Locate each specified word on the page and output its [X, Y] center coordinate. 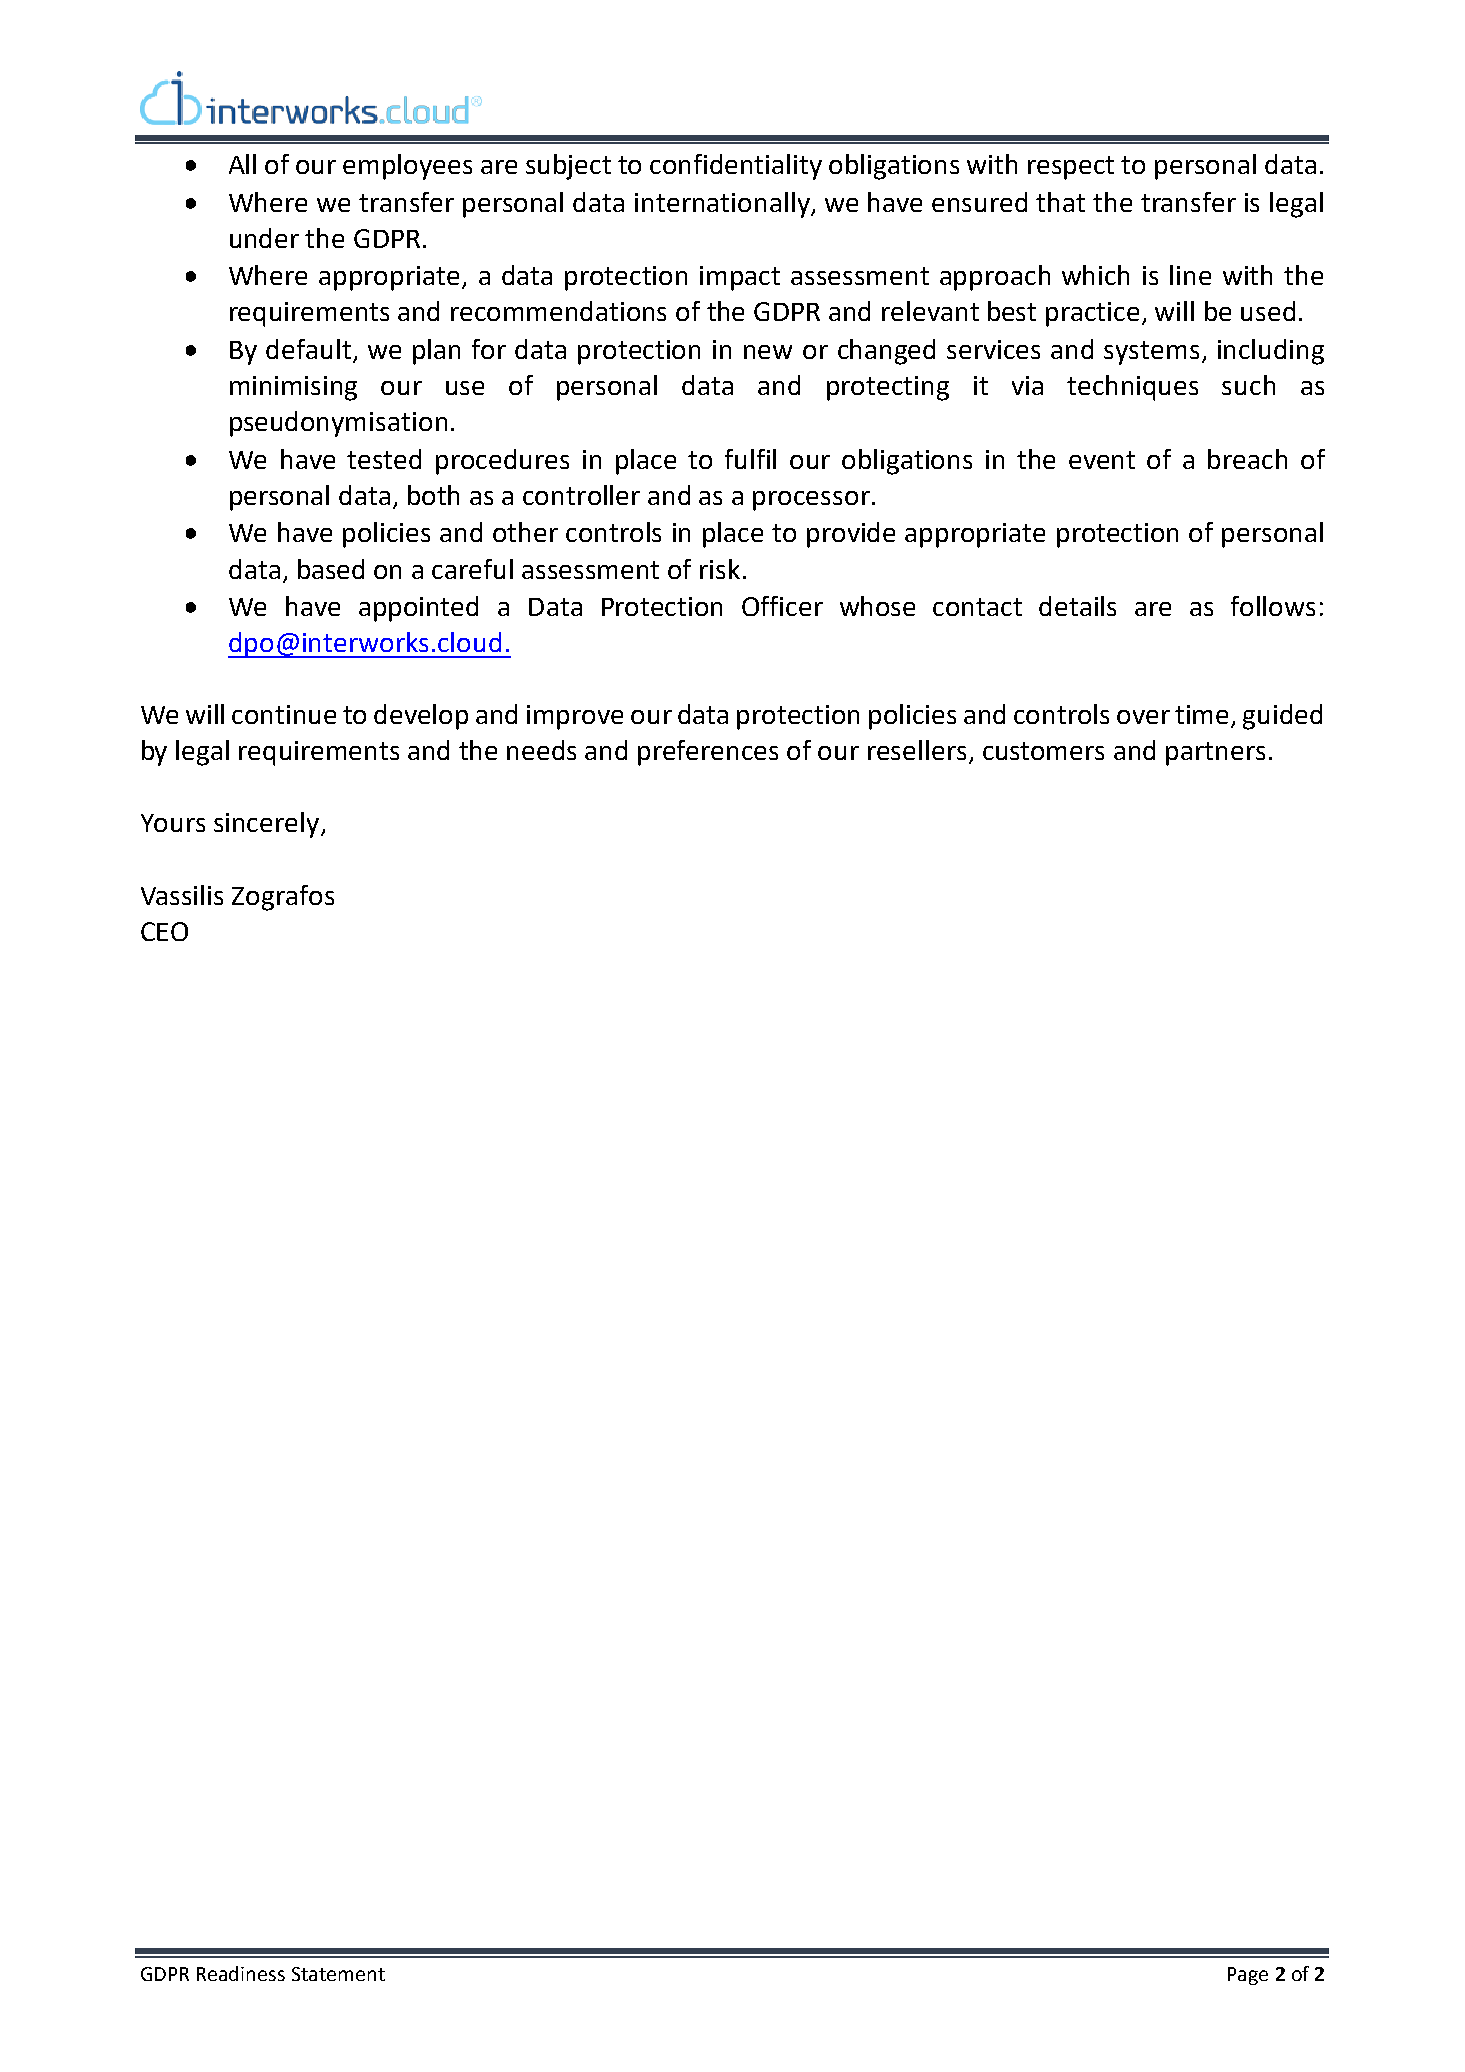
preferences [708, 753]
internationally [723, 205]
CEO [164, 931]
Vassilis [182, 895]
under [264, 238]
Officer [782, 606]
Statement [338, 1974]
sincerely [268, 825]
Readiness [241, 1973]
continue [284, 714]
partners [1215, 754]
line [1190, 275]
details [1077, 606]
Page [1248, 1976]
